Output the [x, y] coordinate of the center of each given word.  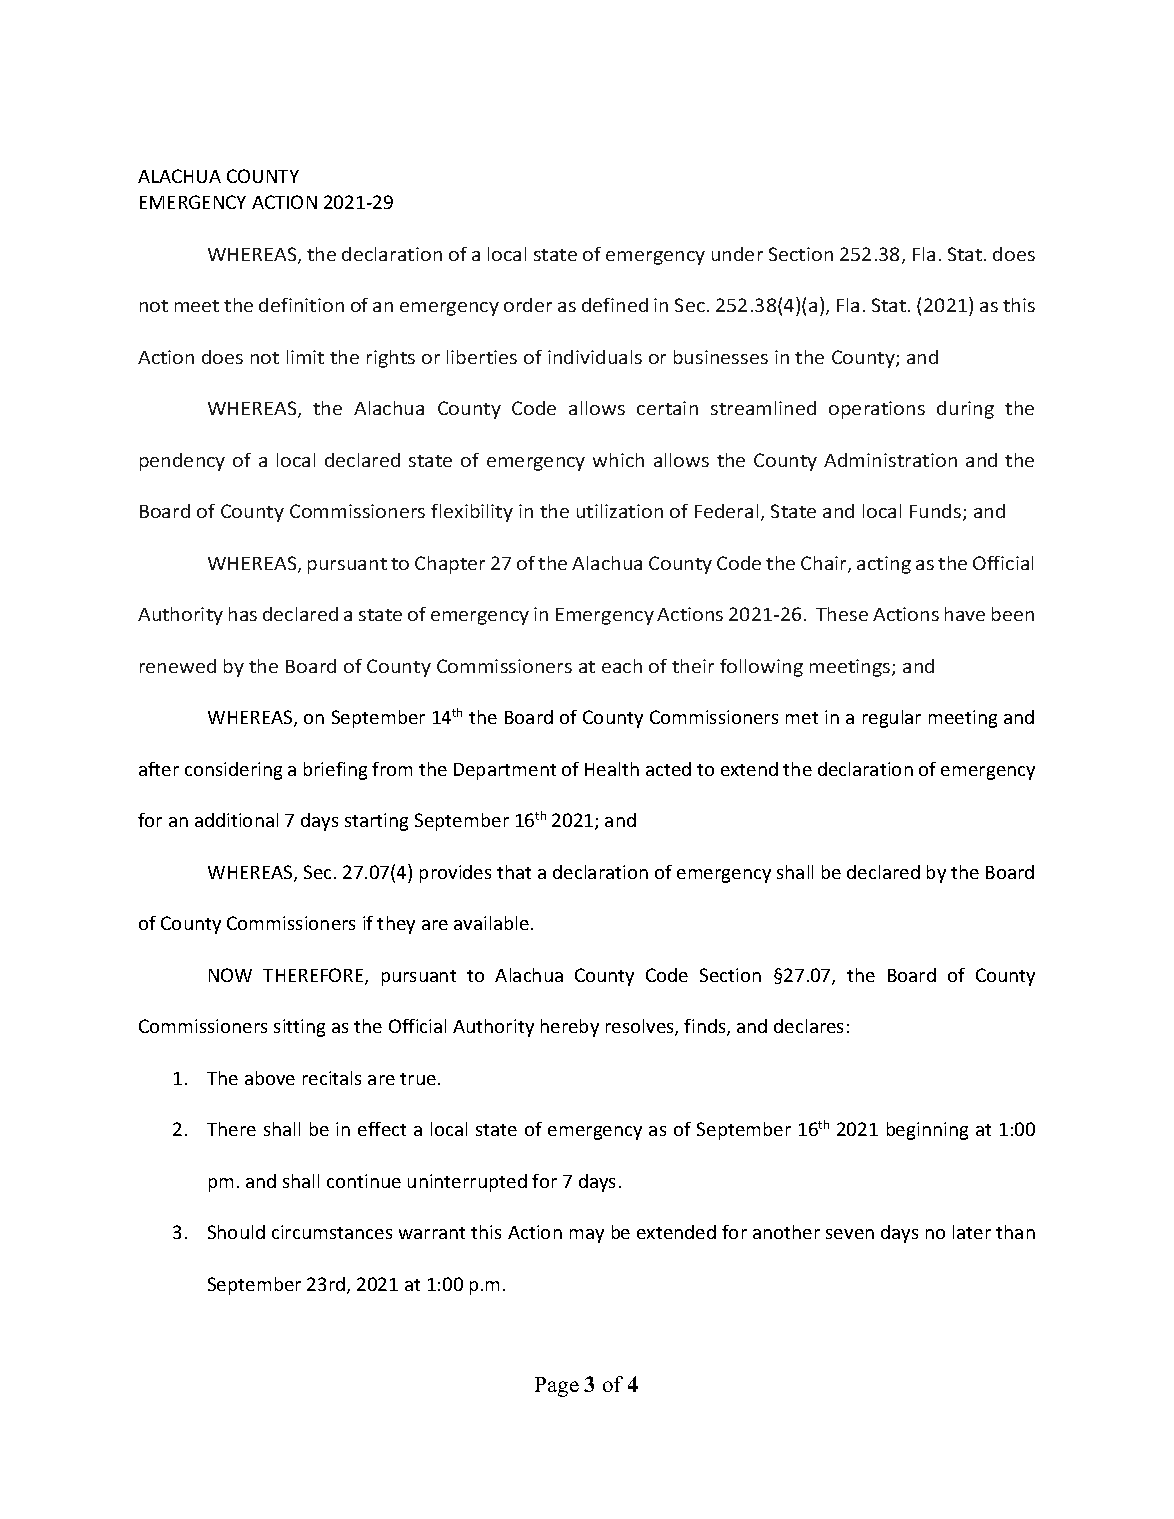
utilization [620, 511]
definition [301, 305]
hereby [570, 1028]
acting [884, 565]
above [270, 1078]
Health [612, 769]
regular [892, 719]
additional [236, 820]
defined [615, 305]
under [737, 254]
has [243, 614]
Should [236, 1232]
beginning [927, 1131]
